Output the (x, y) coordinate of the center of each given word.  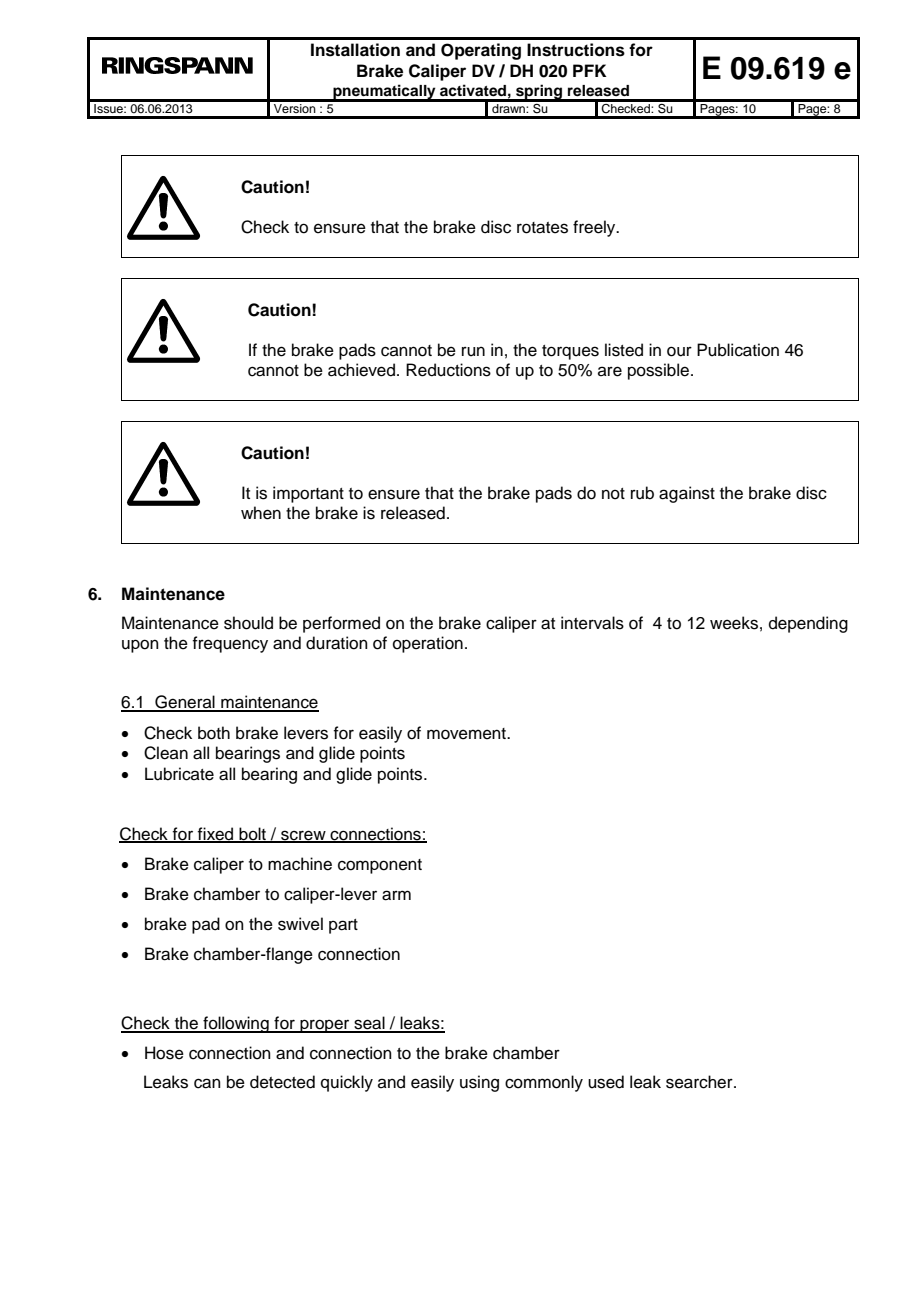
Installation (355, 50)
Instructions (576, 50)
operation (428, 644)
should (248, 623)
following (236, 1024)
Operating (481, 51)
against (687, 494)
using (479, 1083)
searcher (700, 1082)
